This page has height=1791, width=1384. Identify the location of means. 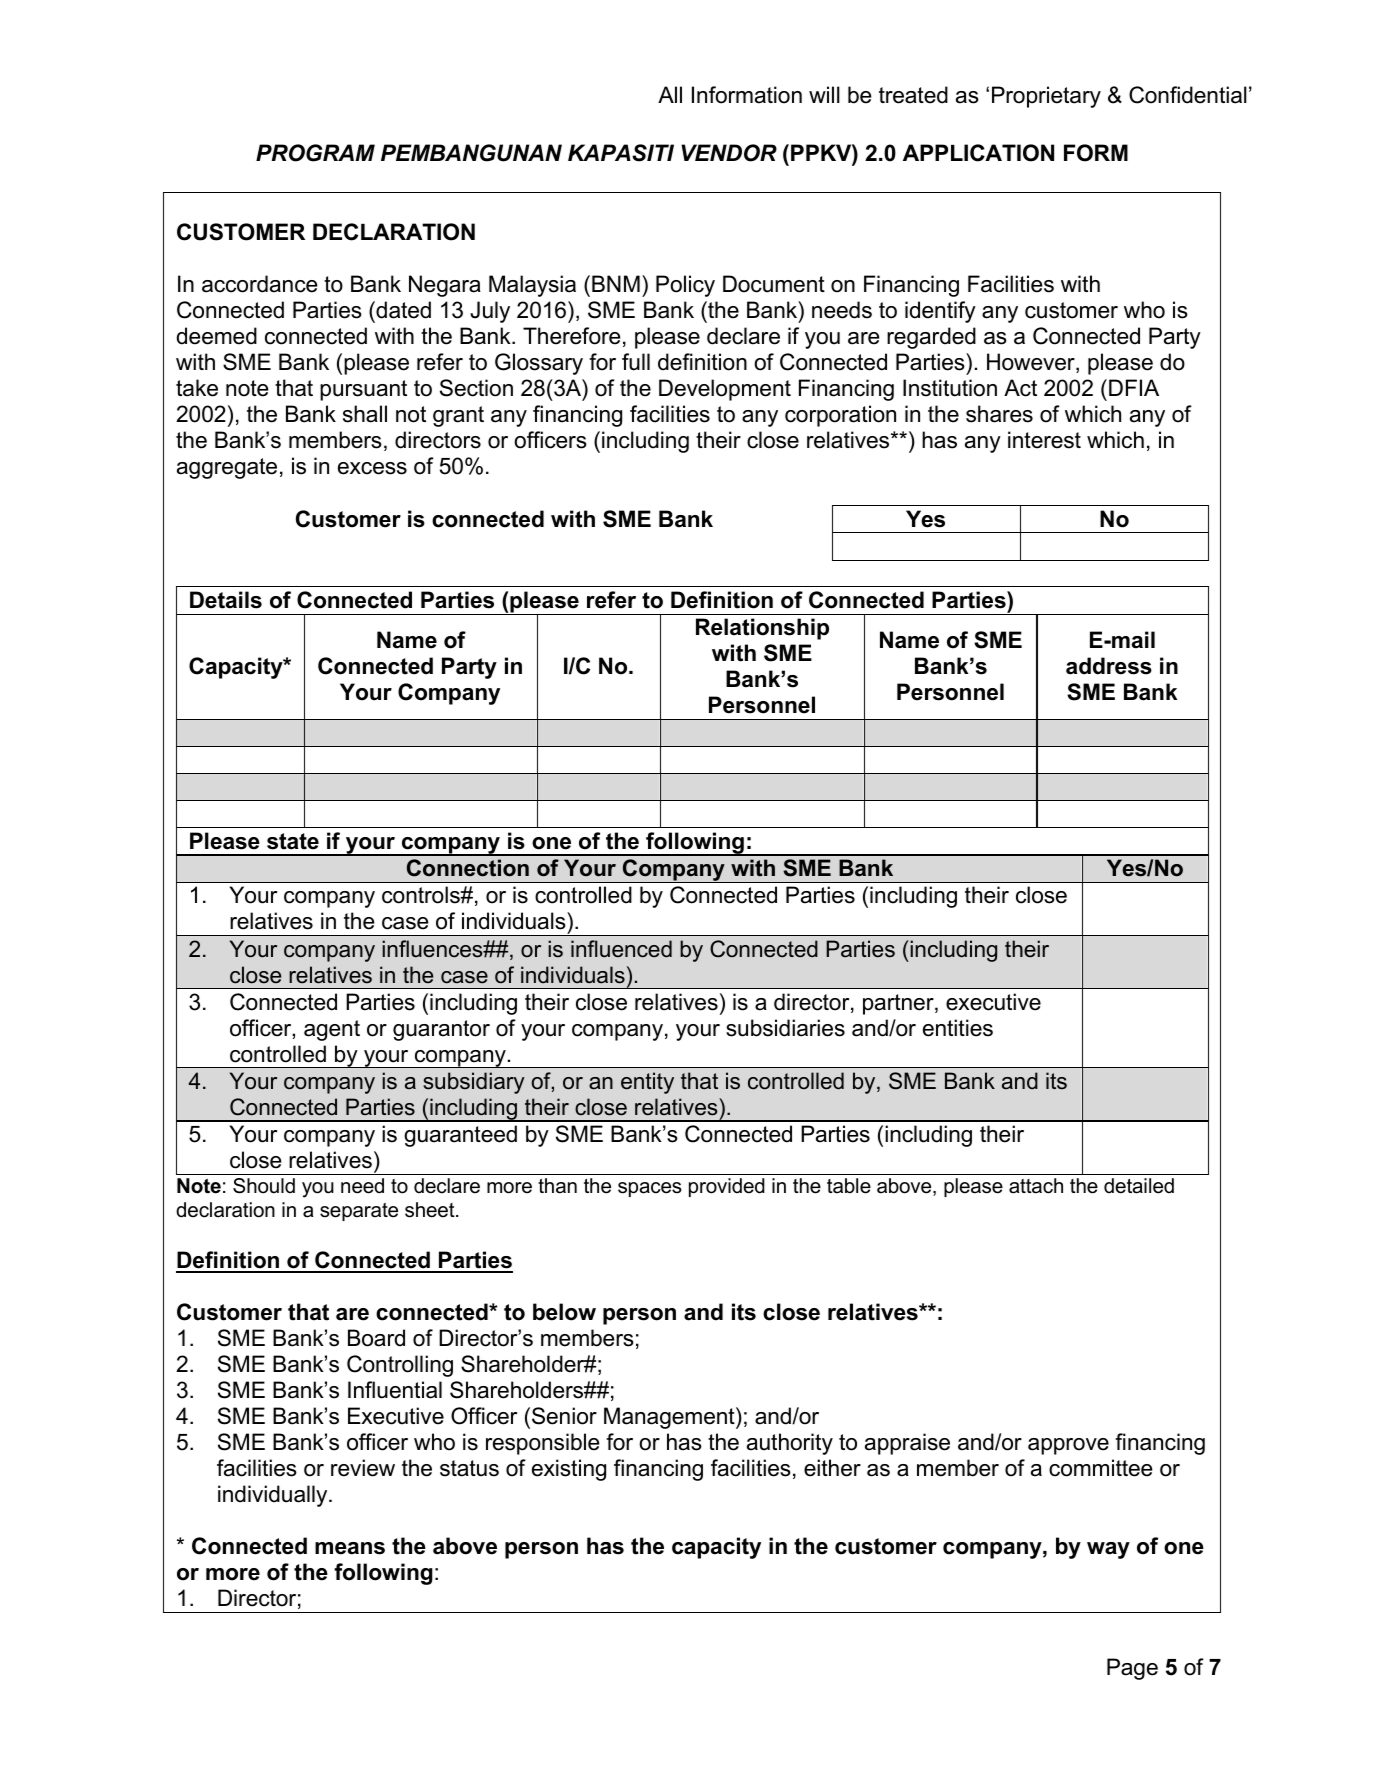
(350, 1548).
